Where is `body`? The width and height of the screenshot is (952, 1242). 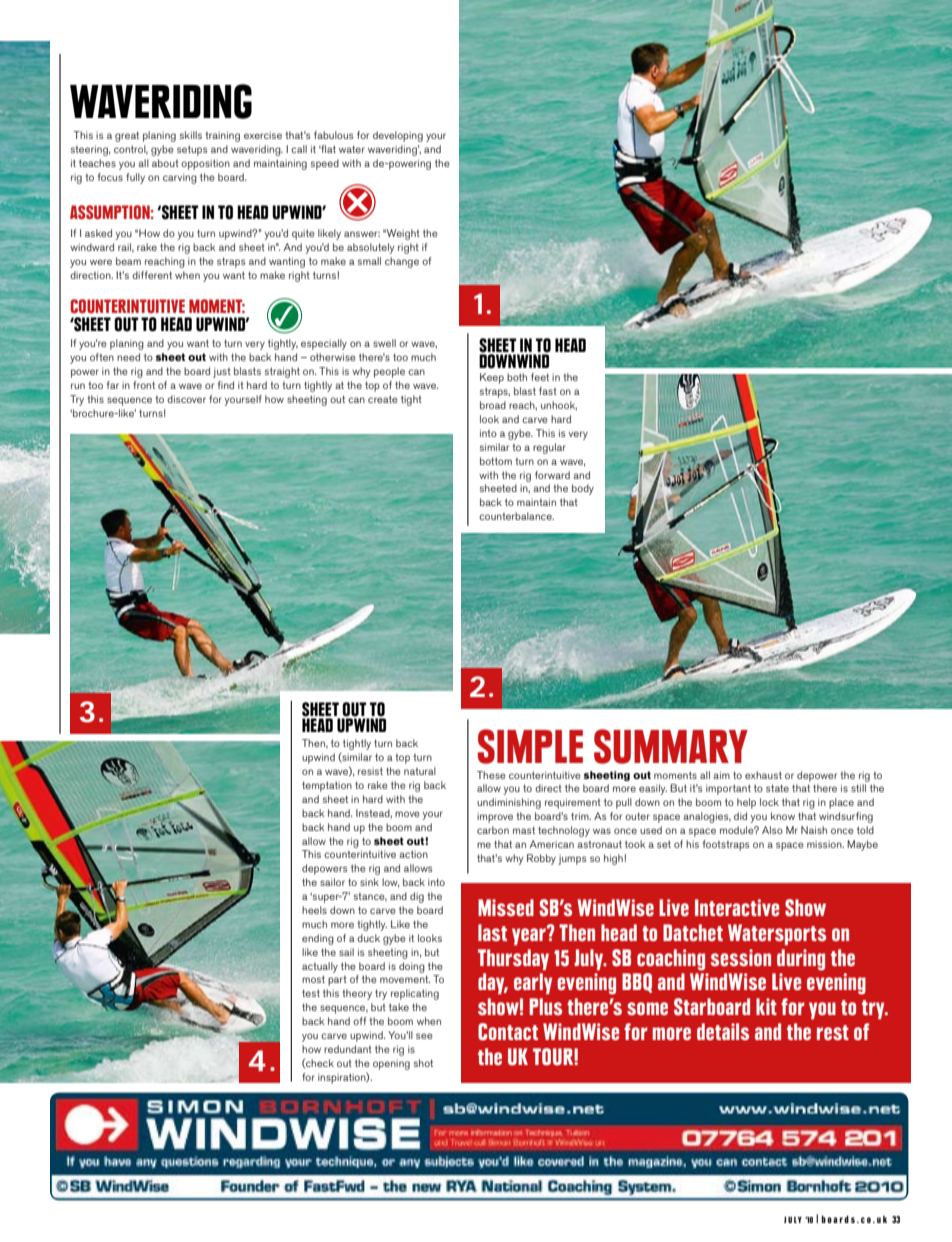
body is located at coordinates (583, 489).
